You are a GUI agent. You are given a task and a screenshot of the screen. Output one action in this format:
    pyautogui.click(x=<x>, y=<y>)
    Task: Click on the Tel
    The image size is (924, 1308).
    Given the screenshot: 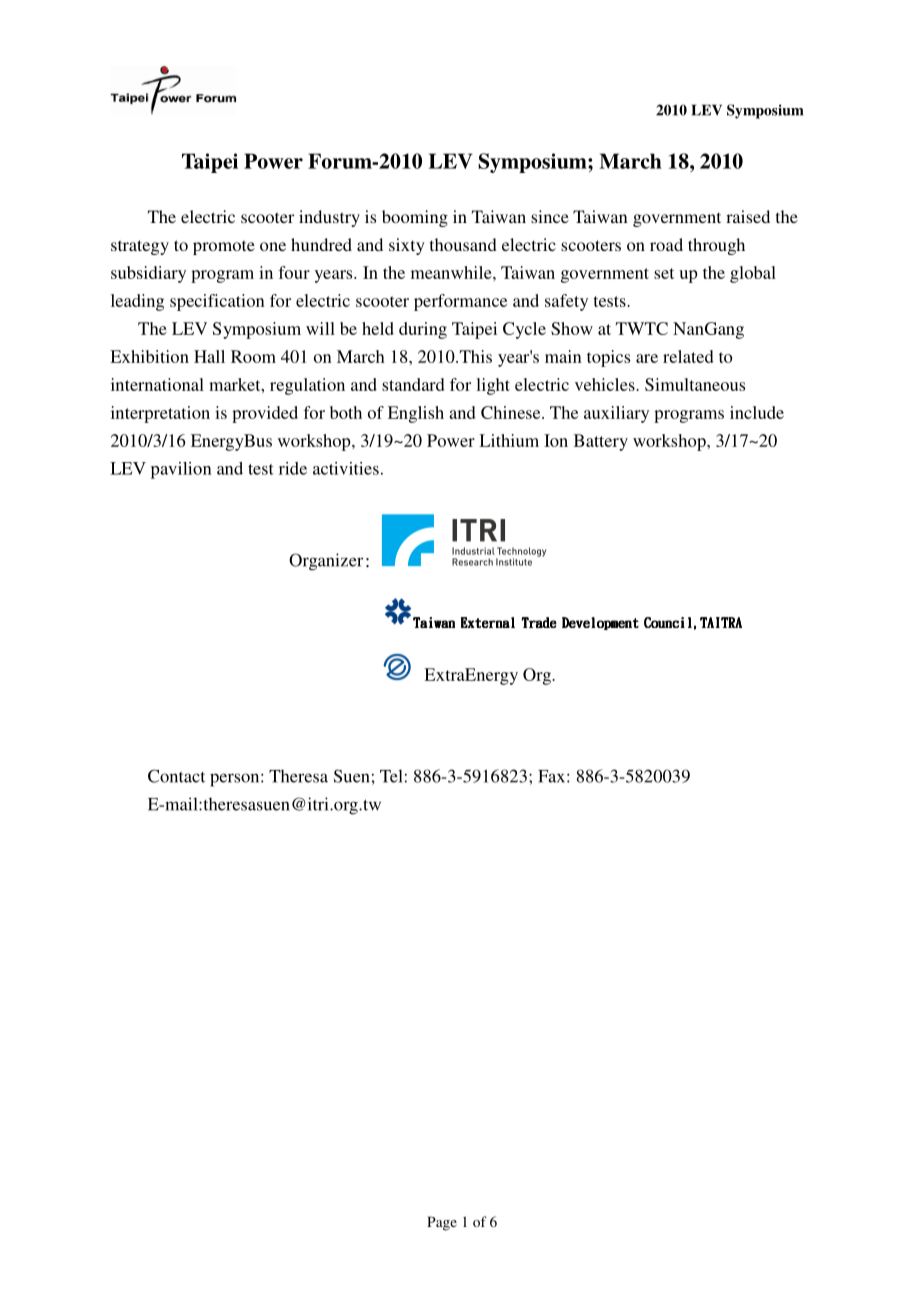 What is the action you would take?
    pyautogui.click(x=391, y=776)
